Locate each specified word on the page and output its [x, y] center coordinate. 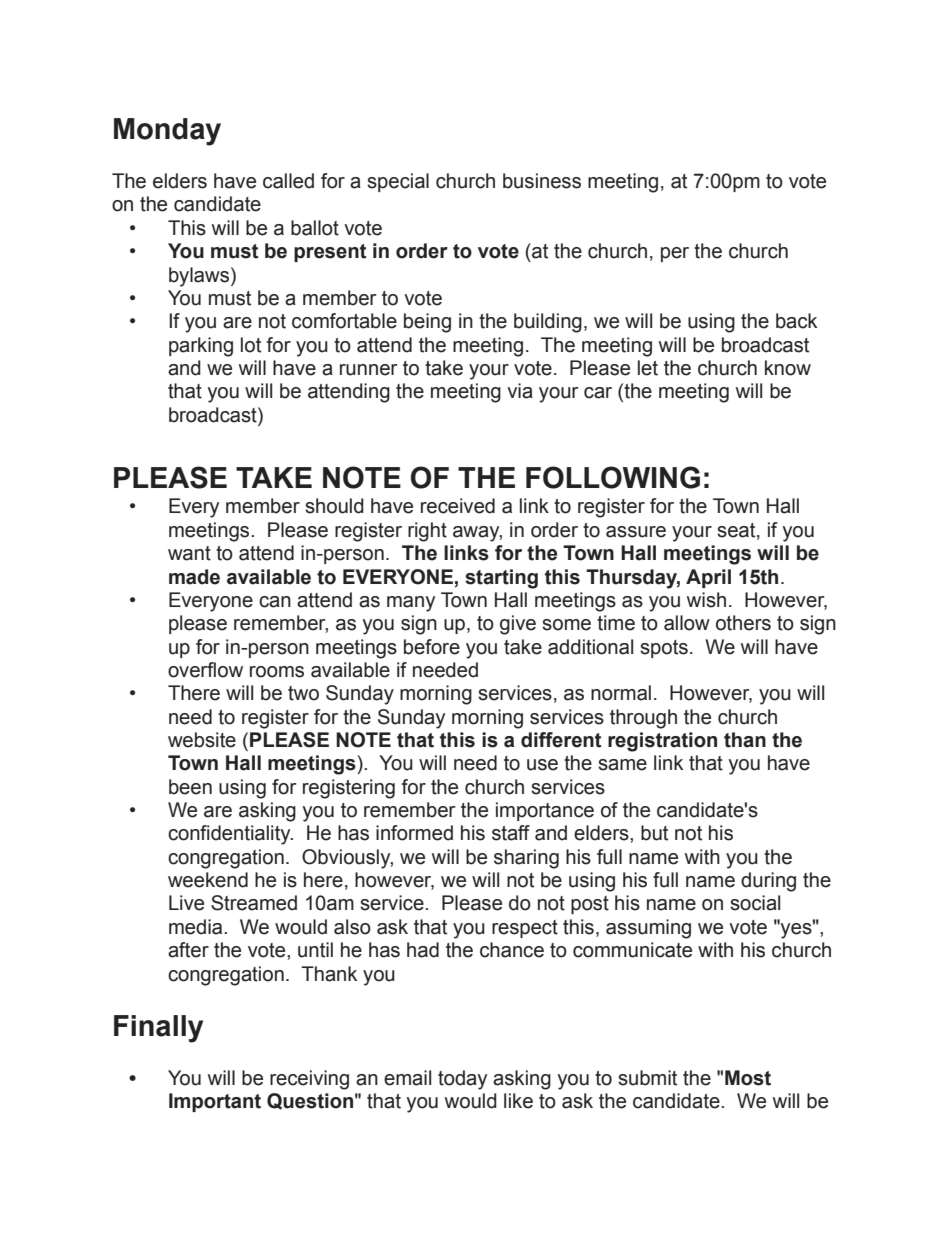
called [288, 181]
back [796, 321]
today [462, 1080]
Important [215, 1102]
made [194, 577]
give [518, 625]
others [743, 623]
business [542, 181]
